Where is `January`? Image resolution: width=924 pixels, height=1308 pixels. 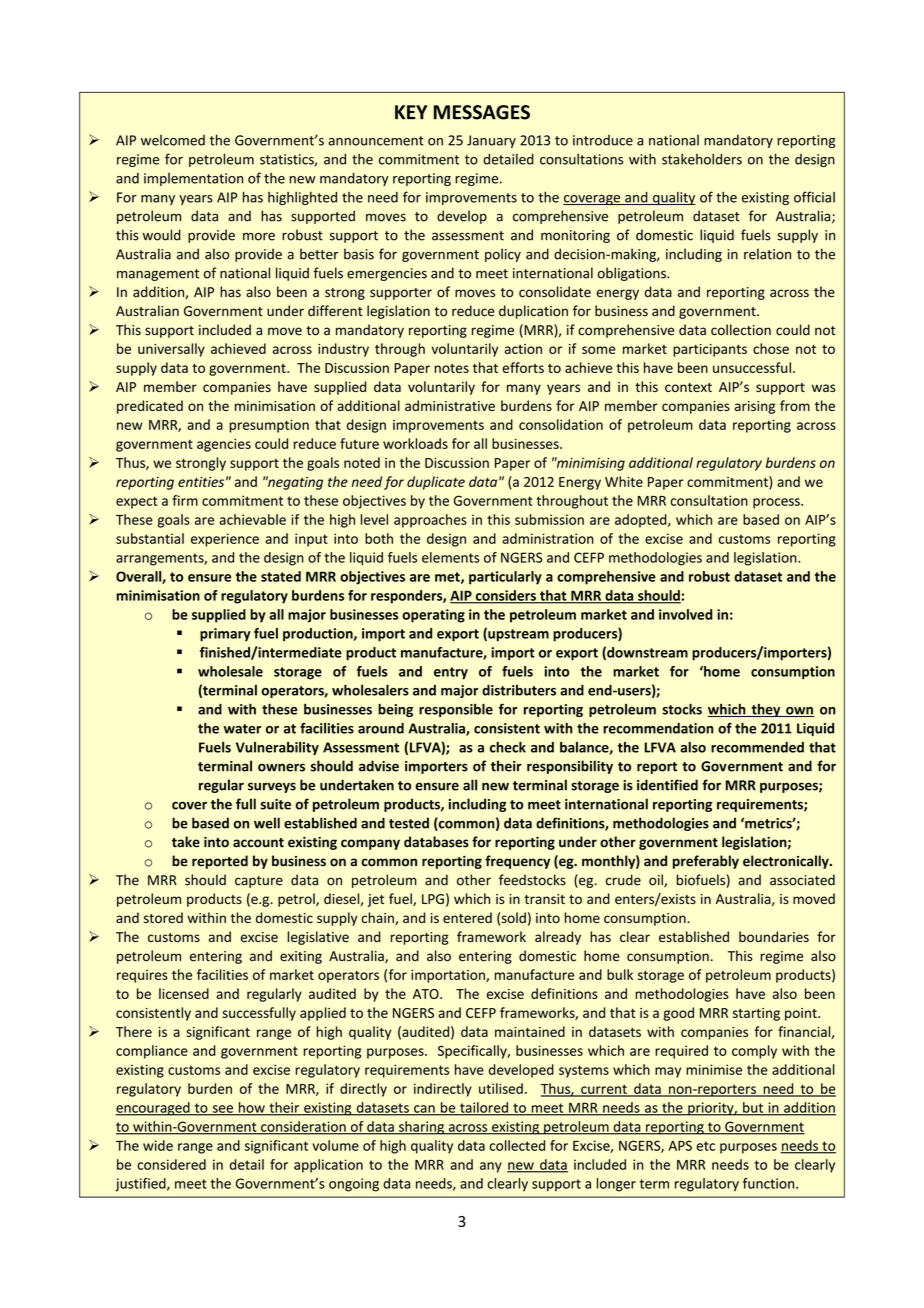 January is located at coordinates (491, 141).
